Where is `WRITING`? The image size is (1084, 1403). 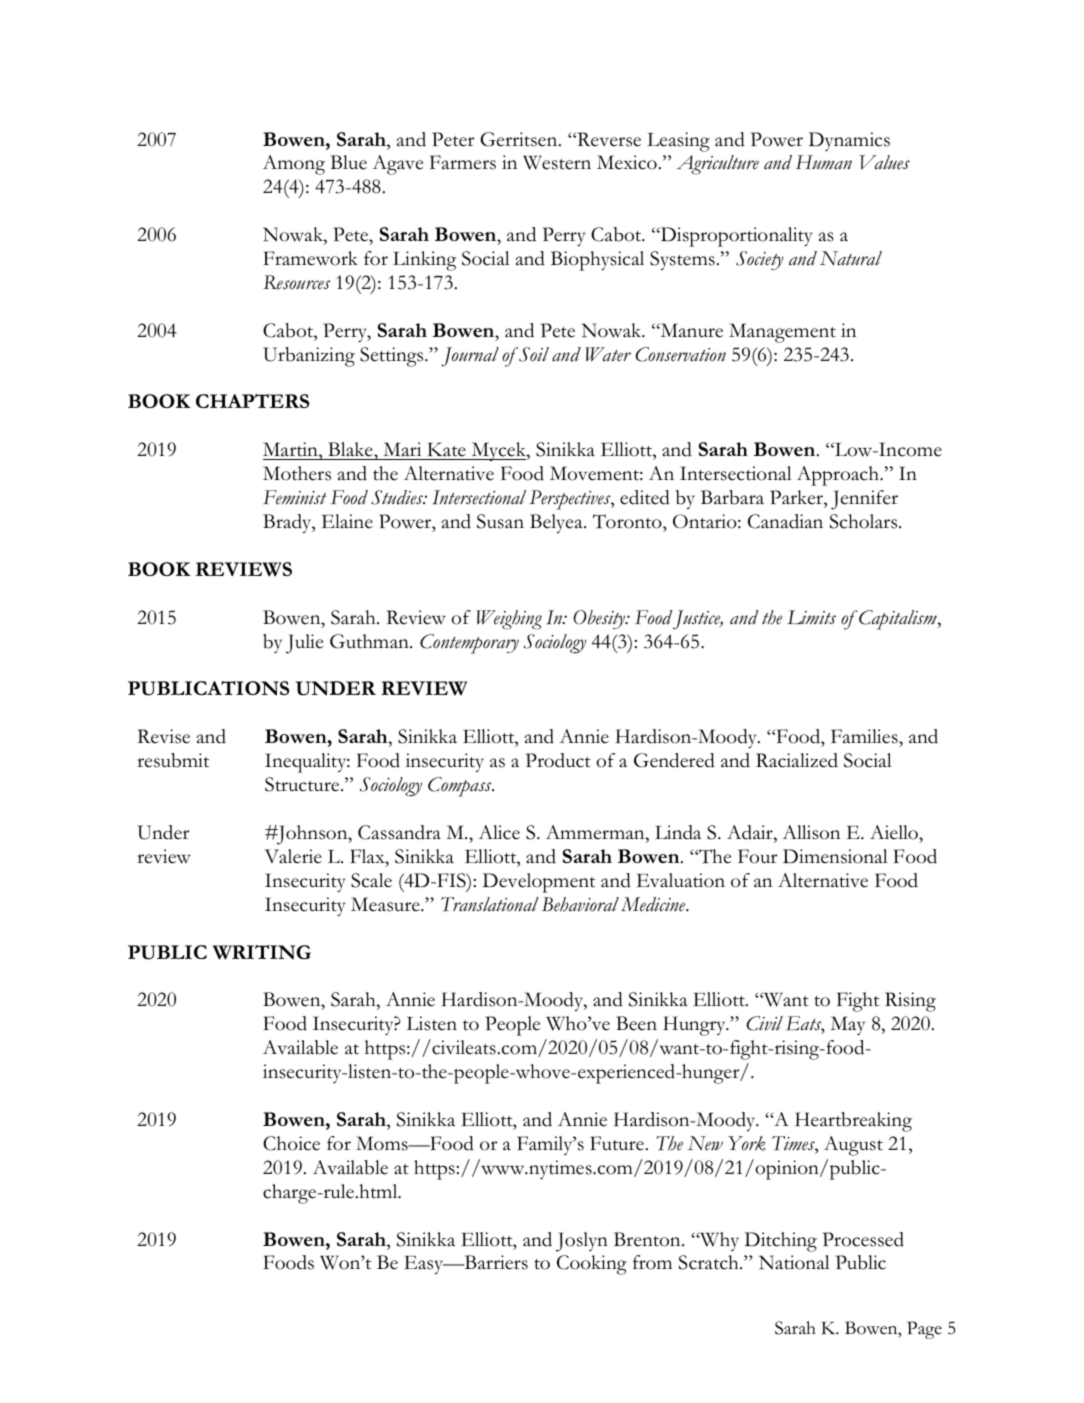 WRITING is located at coordinates (262, 952).
